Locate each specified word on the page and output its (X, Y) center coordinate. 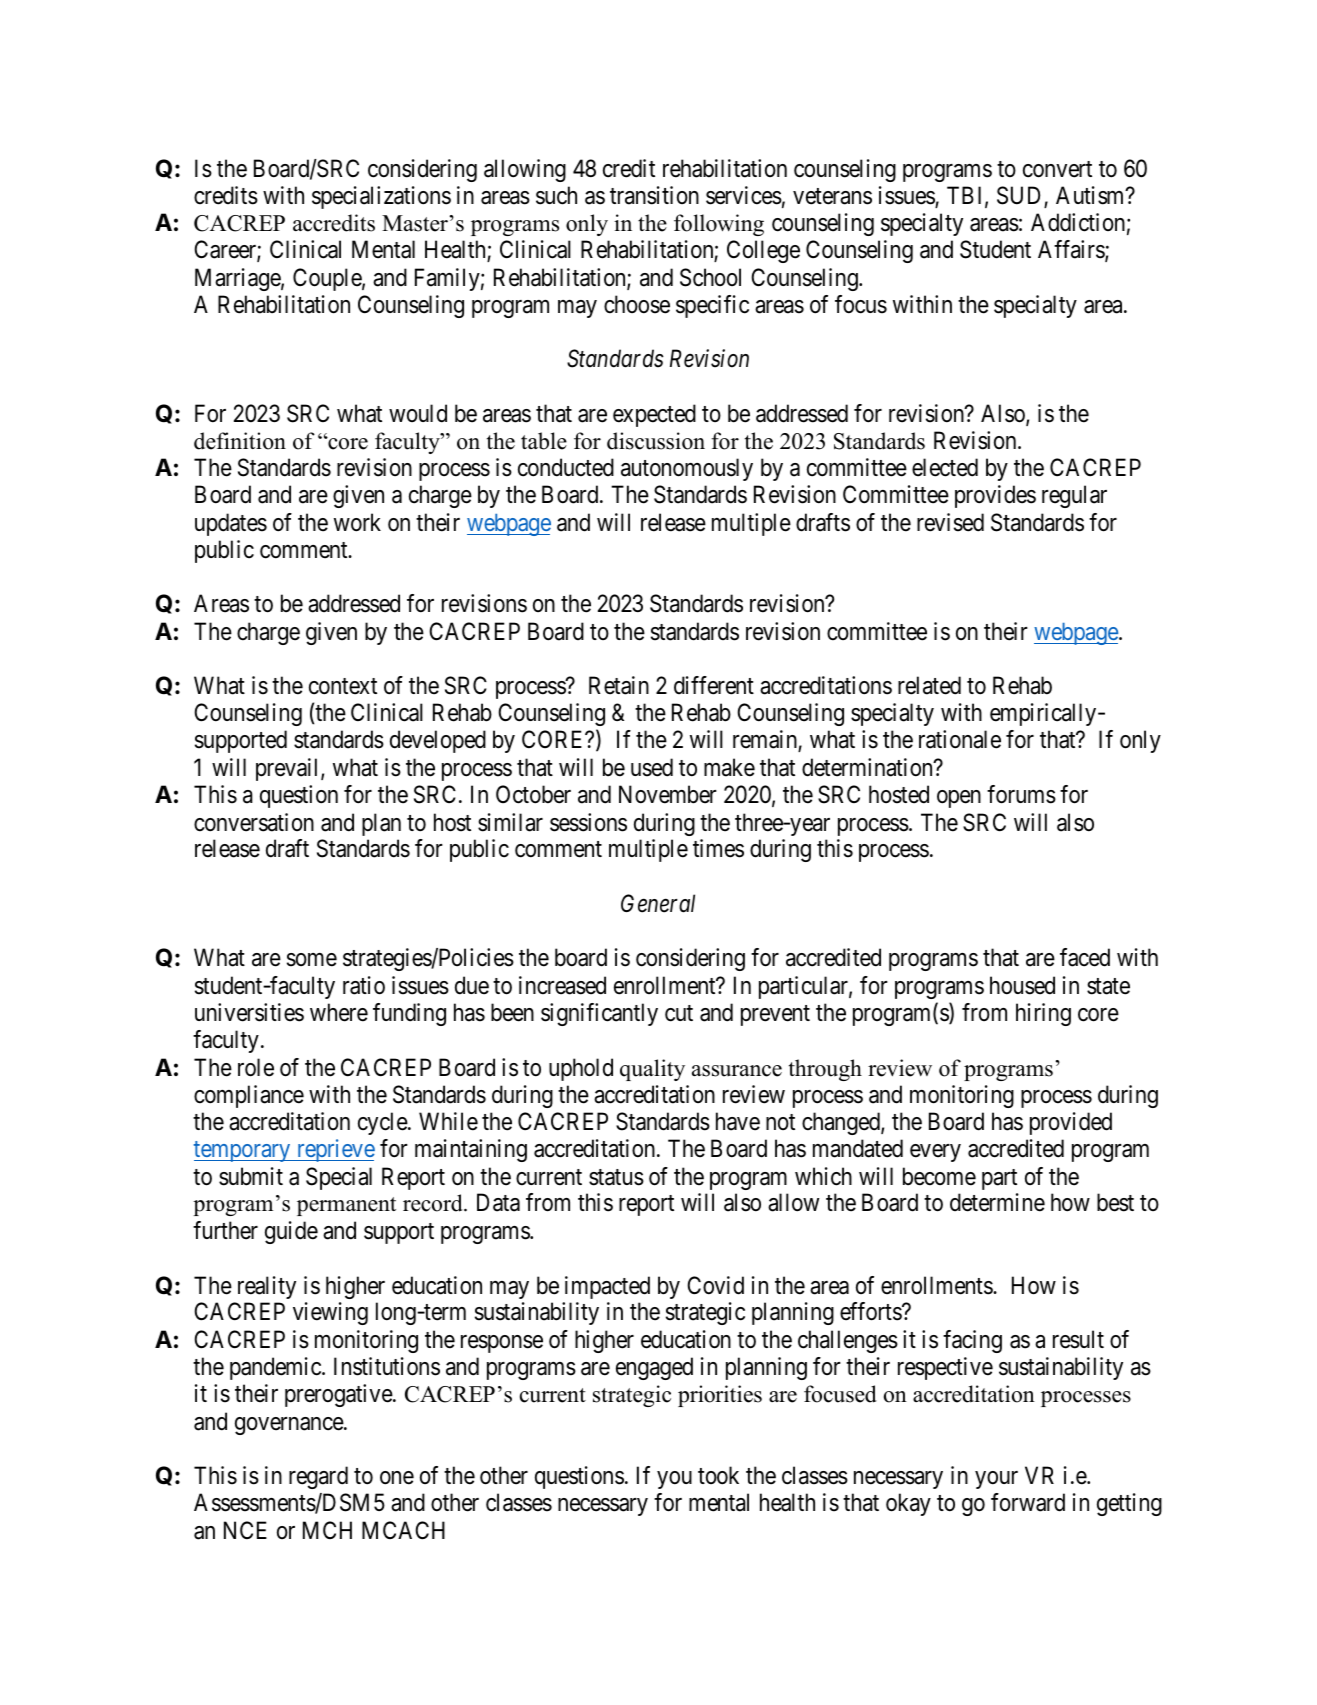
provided (1071, 1123)
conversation (254, 822)
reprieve (335, 1150)
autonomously (687, 469)
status (616, 1177)
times (718, 848)
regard (318, 1477)
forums (1021, 794)
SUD (1021, 196)
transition (654, 195)
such (556, 195)
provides (995, 496)
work (357, 522)
